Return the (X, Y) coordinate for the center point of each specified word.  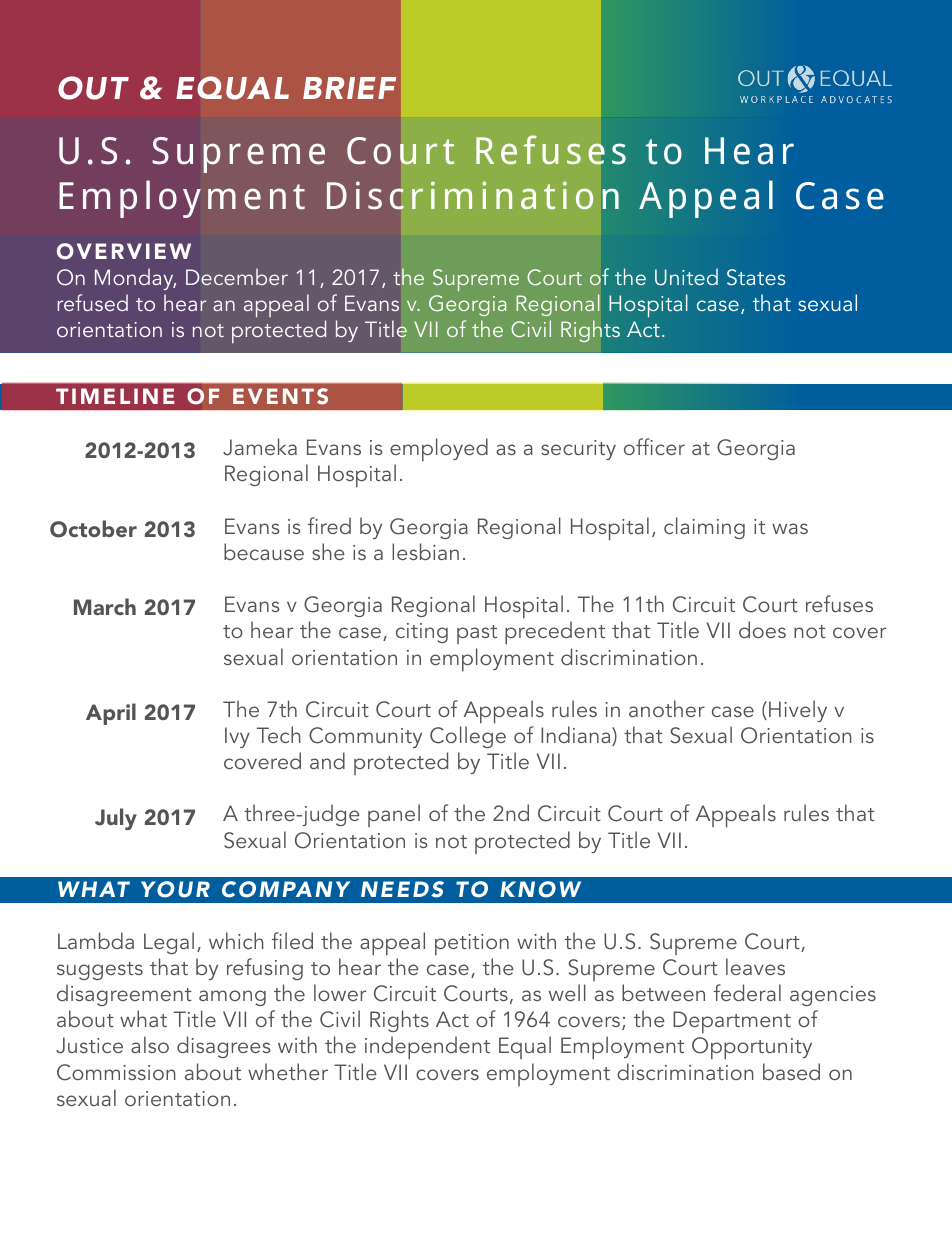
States (756, 277)
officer (654, 446)
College (468, 737)
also (150, 1044)
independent (427, 1047)
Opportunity (752, 1048)
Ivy (237, 737)
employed (439, 451)
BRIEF (349, 88)
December (237, 276)
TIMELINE (115, 396)
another (667, 708)
